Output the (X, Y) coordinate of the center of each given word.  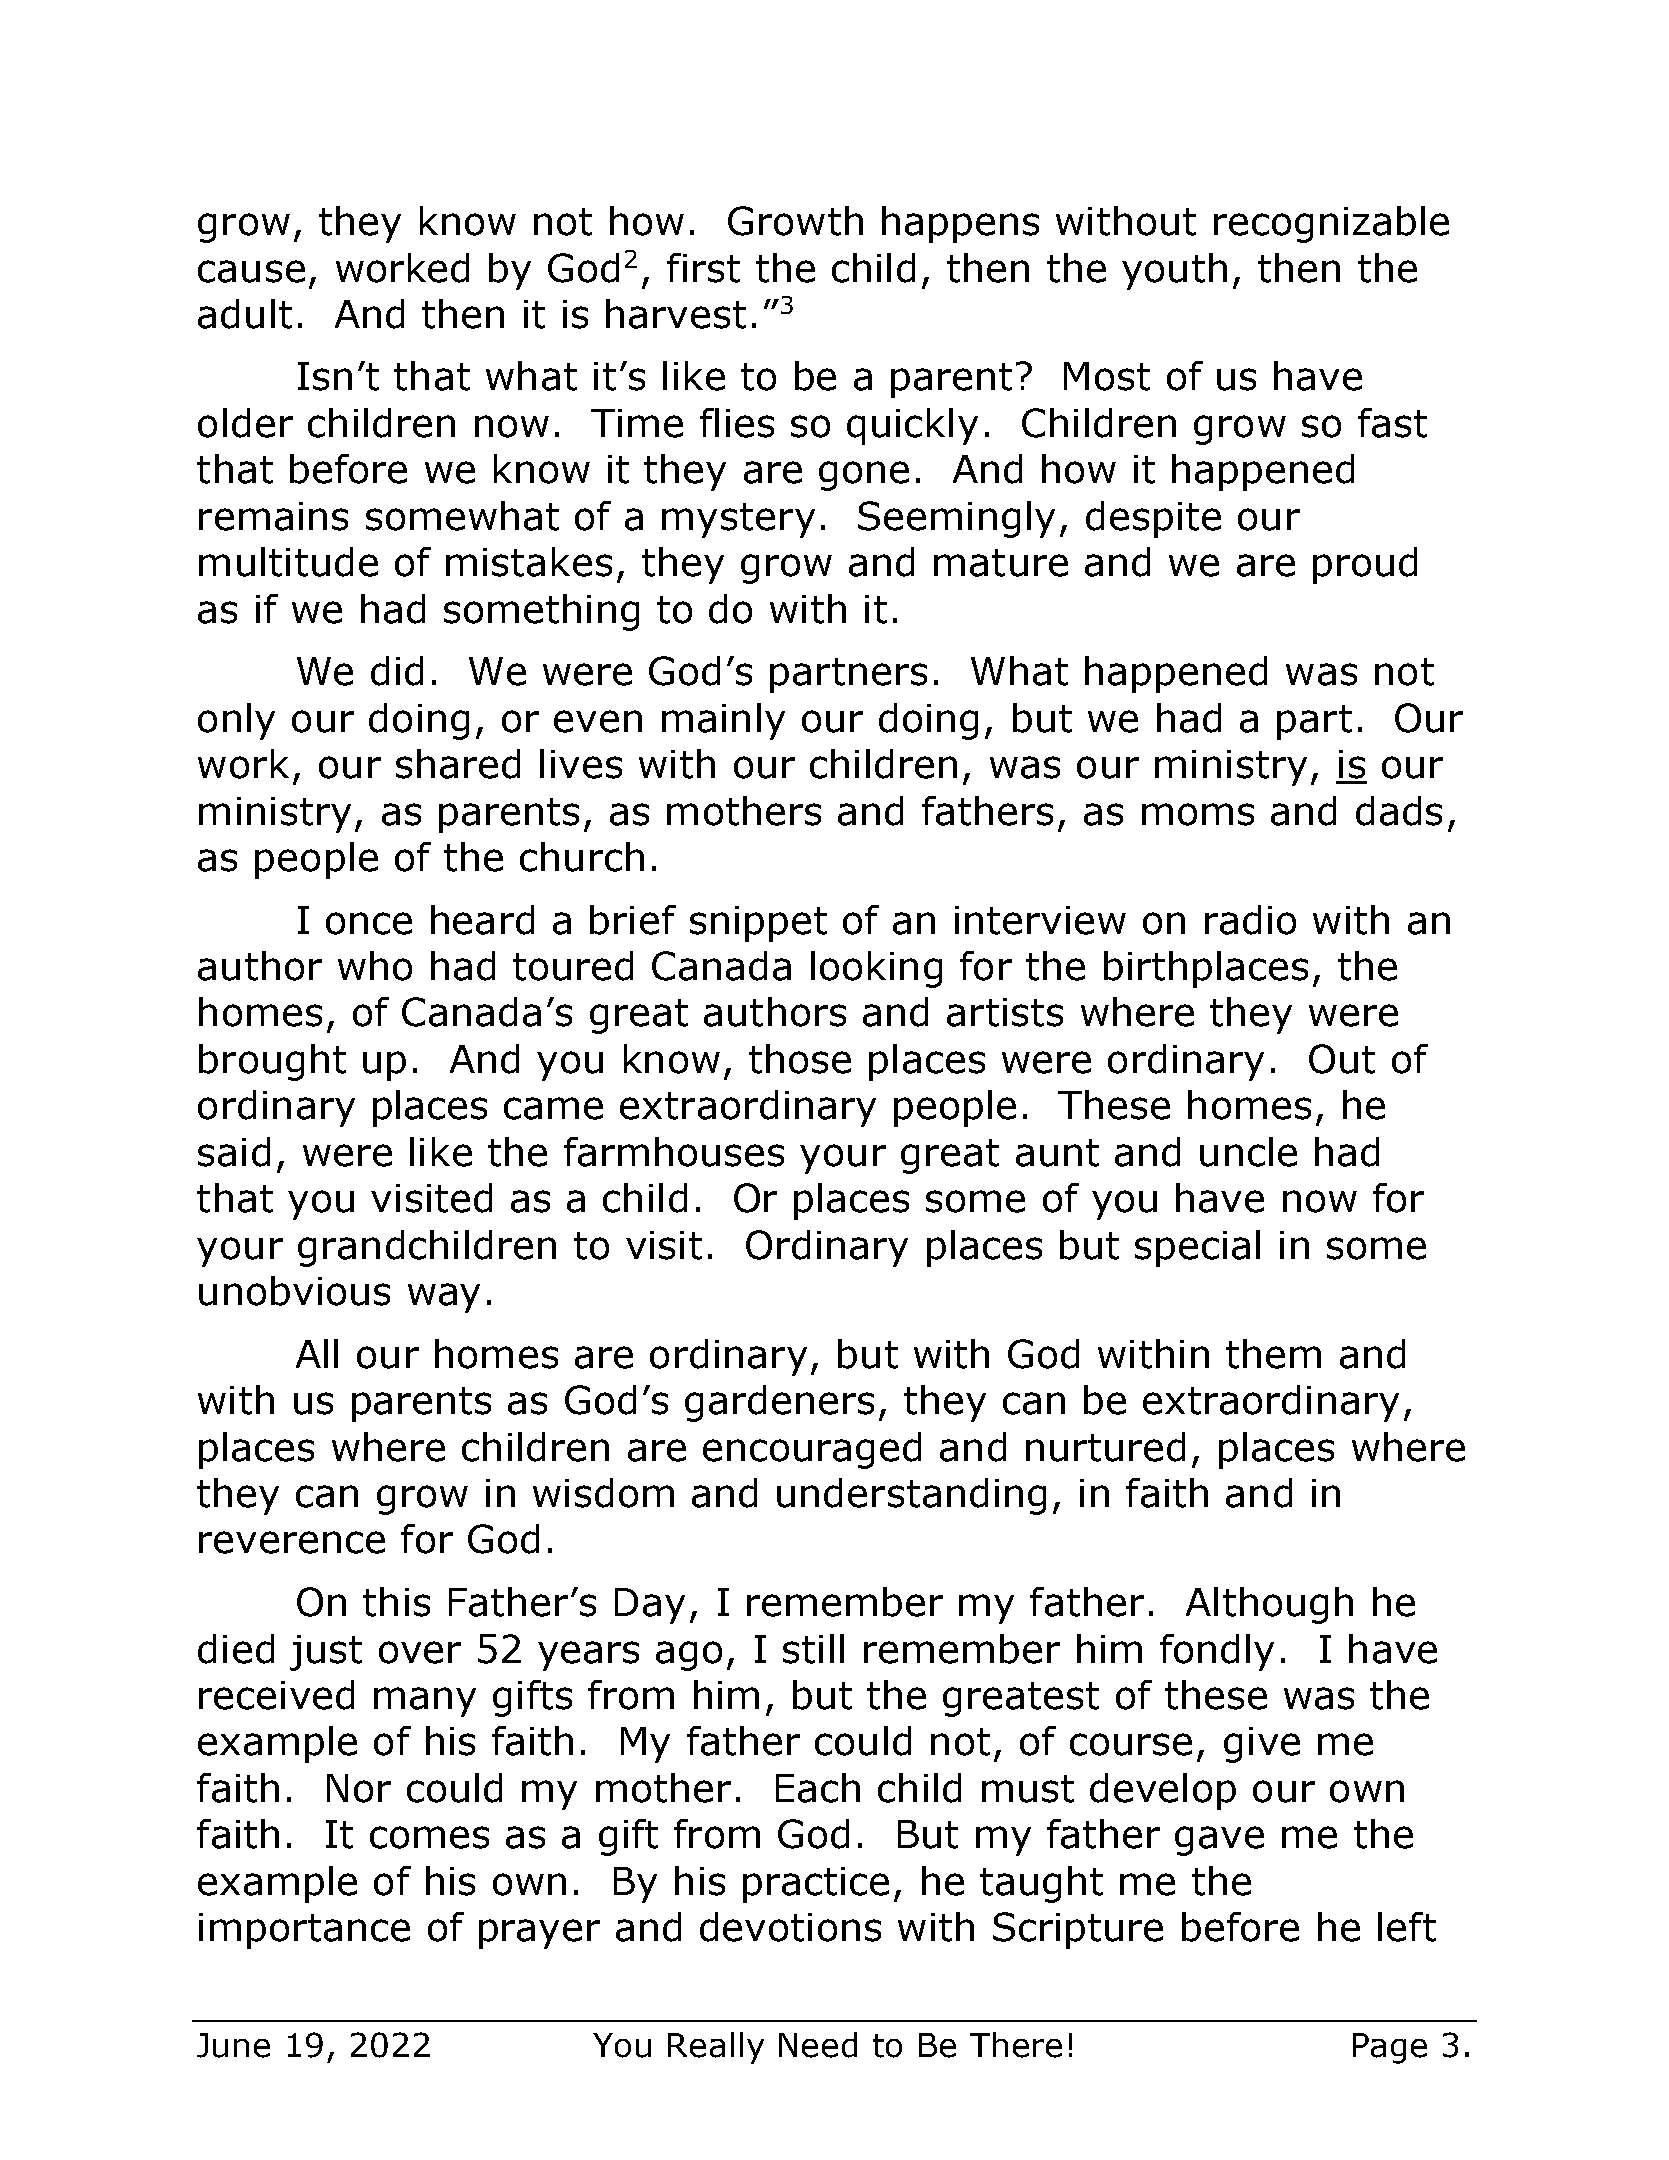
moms (1198, 814)
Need (818, 2045)
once (369, 923)
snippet (758, 924)
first (703, 268)
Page (1390, 2048)
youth (1174, 271)
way (444, 1298)
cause (251, 271)
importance (304, 1931)
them (1273, 1354)
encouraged (812, 1450)
